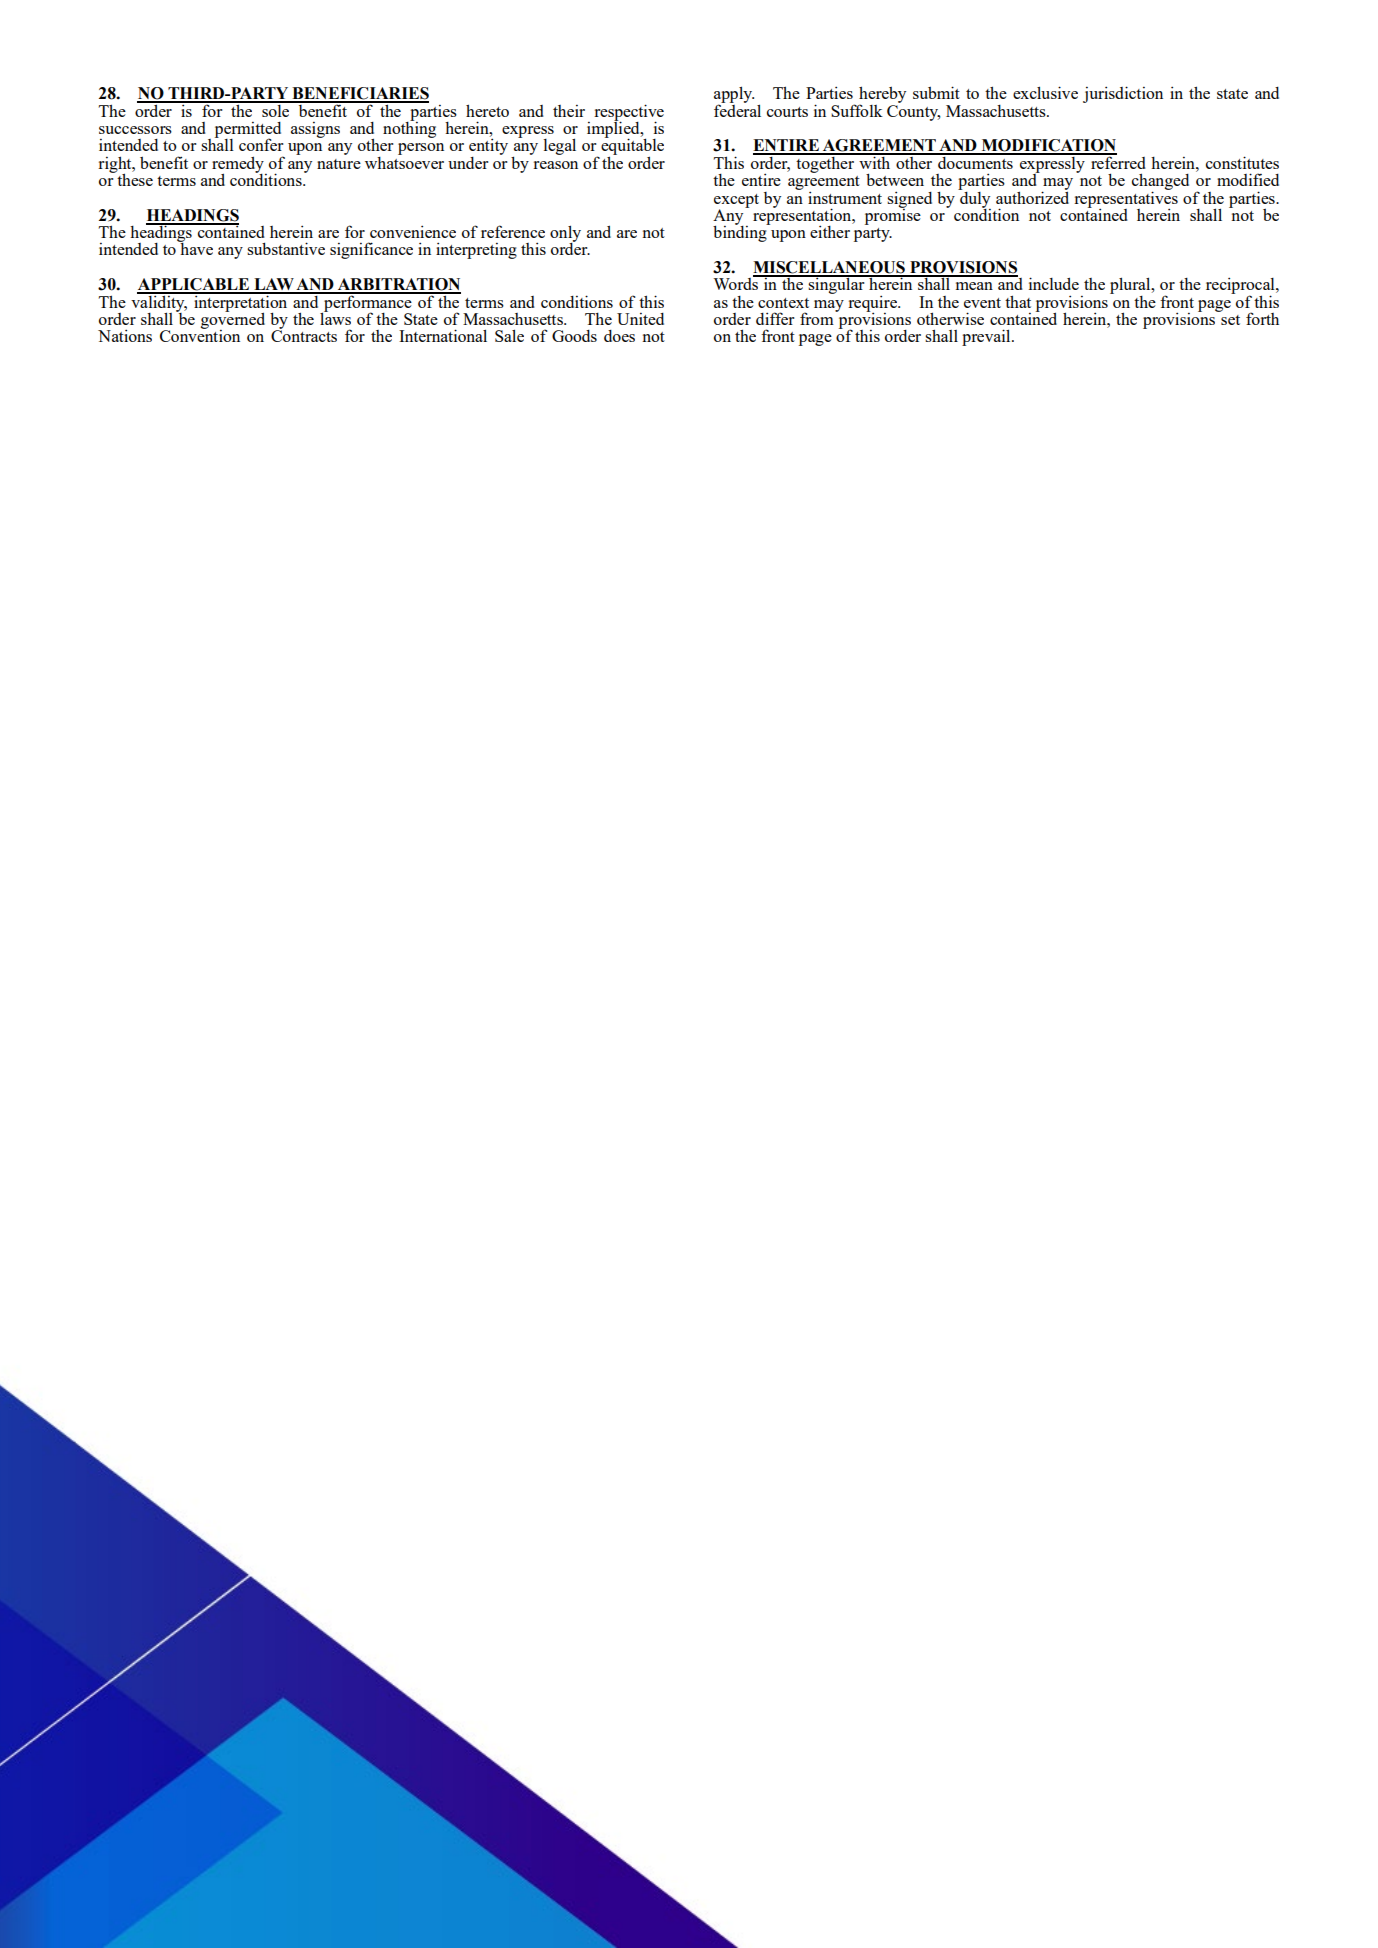 The height and width of the screenshot is (1948, 1378). I want to click on jurisdiction, so click(1123, 94).
